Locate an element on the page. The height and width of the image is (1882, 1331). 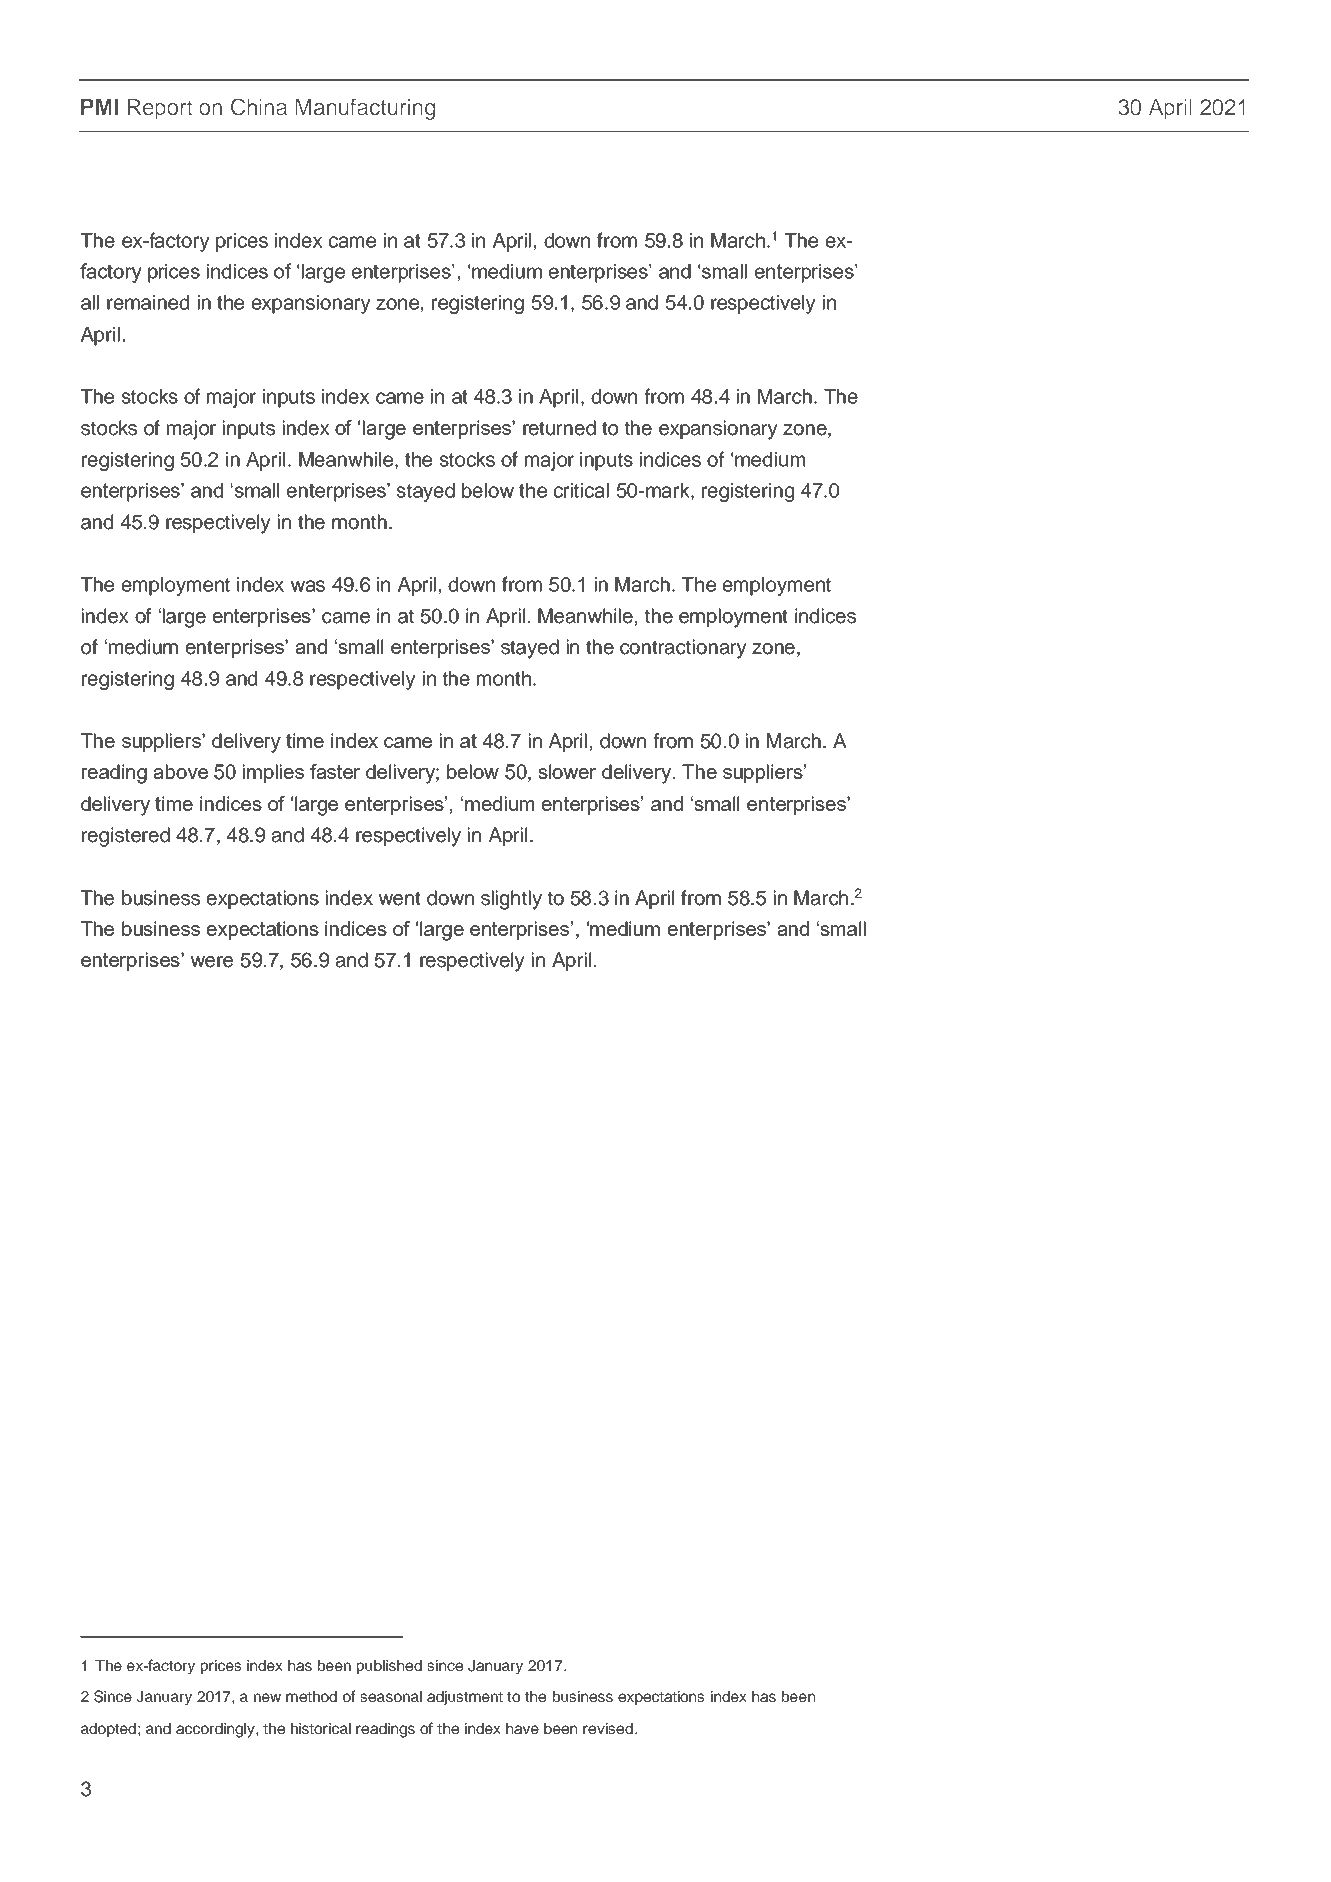
new is located at coordinates (267, 1697).
